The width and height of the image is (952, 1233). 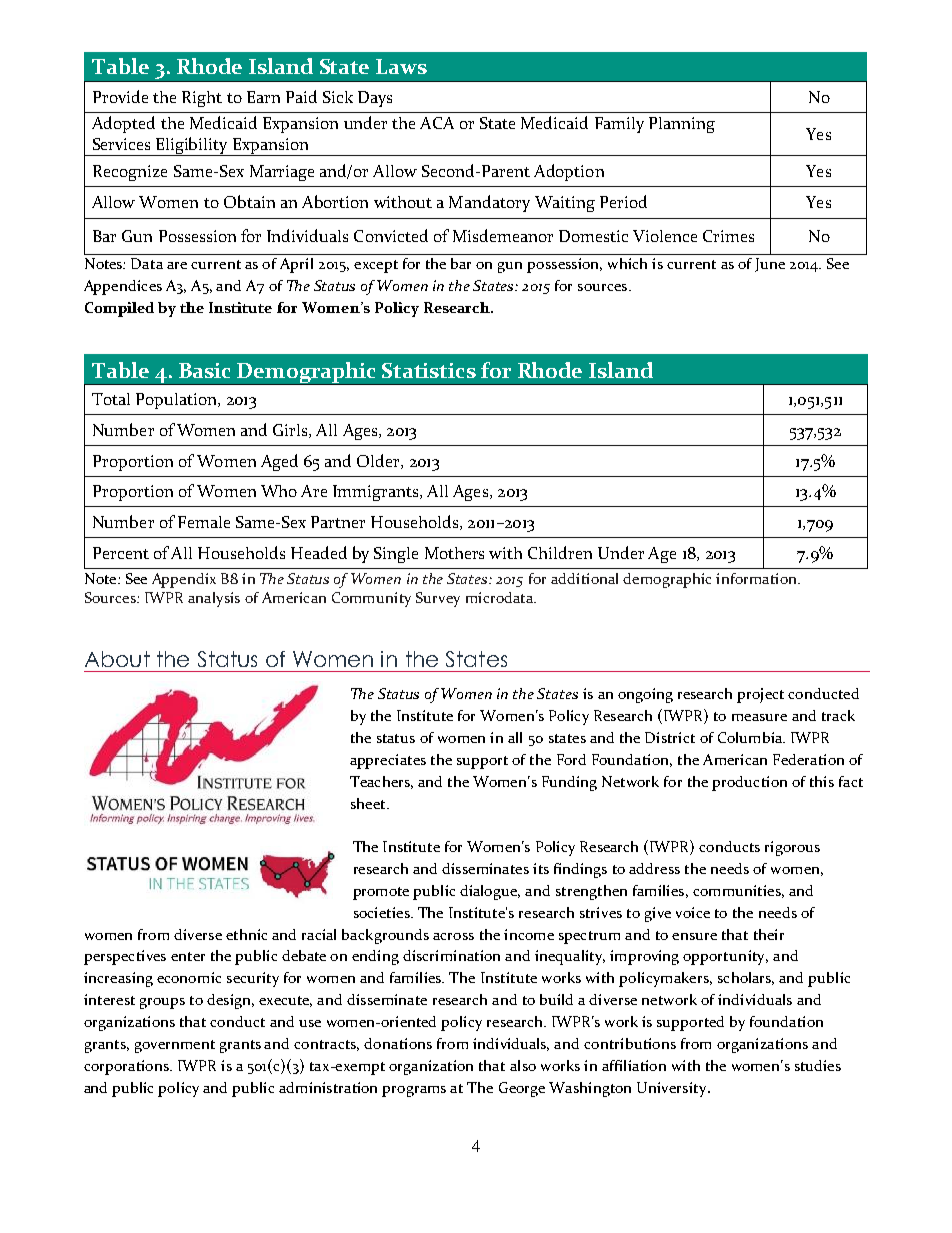 I want to click on Right, so click(x=202, y=99).
